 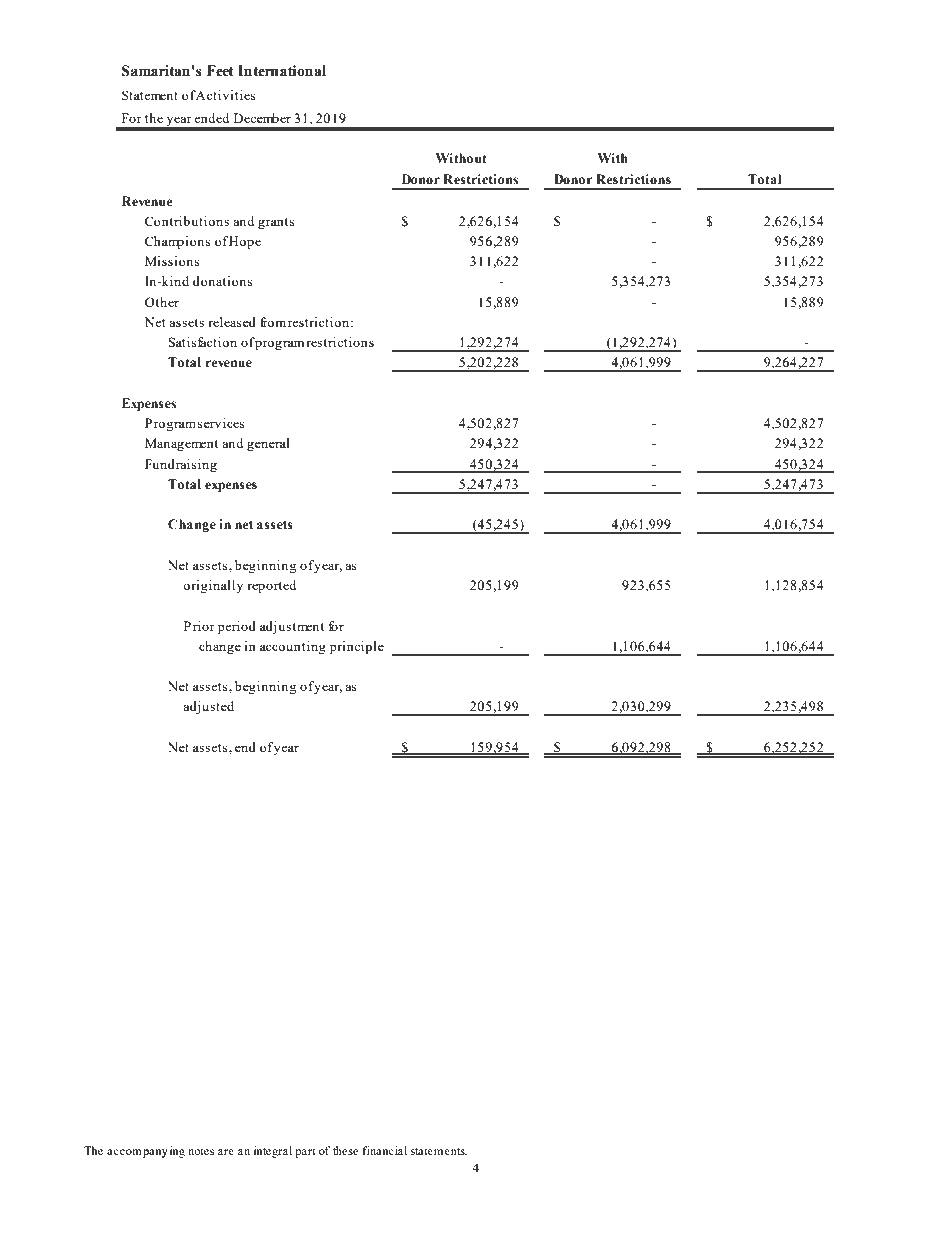 I want to click on from, so click(x=273, y=322).
